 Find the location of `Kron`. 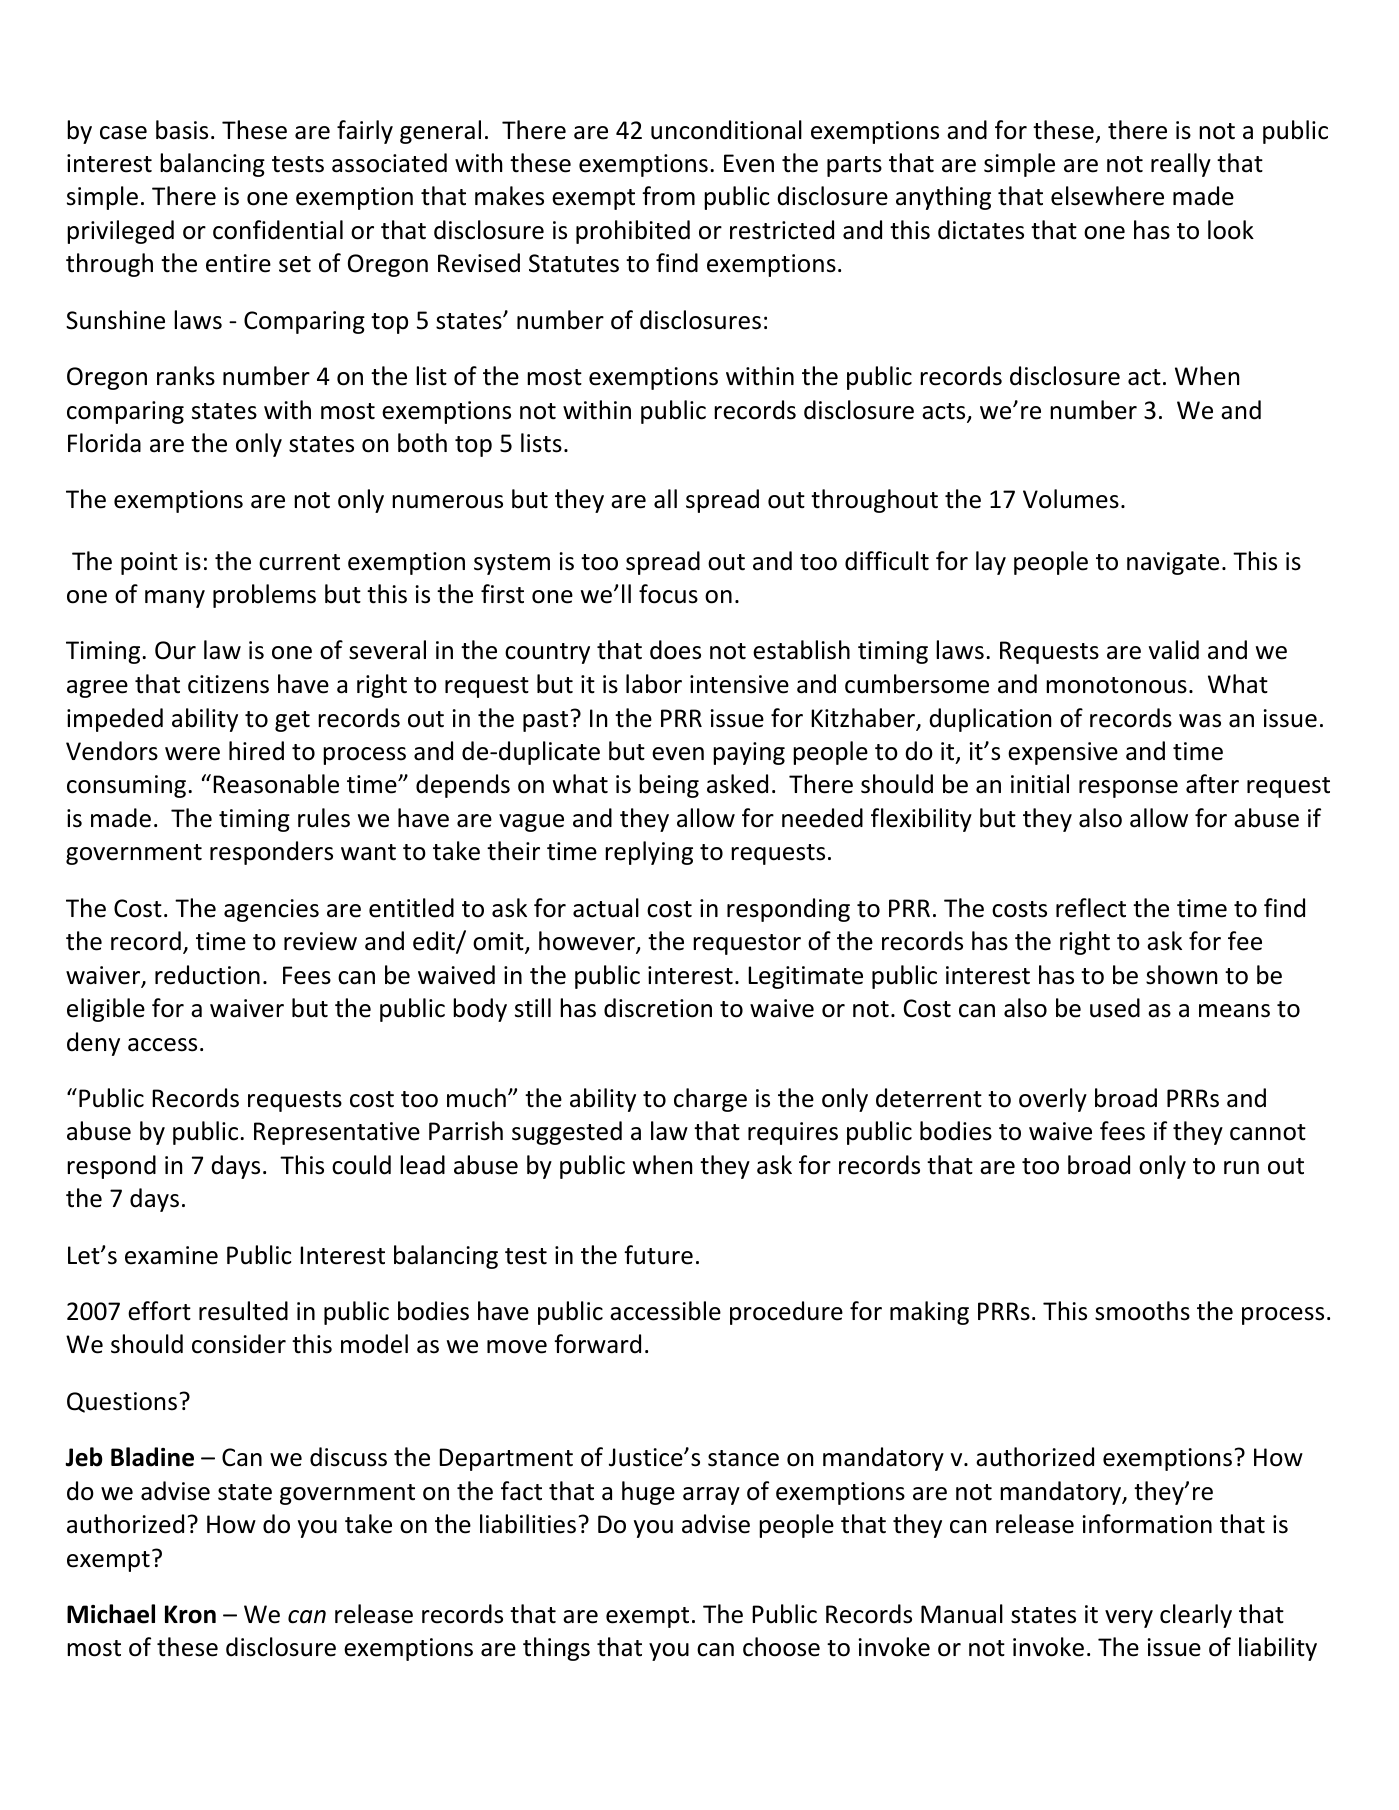

Kron is located at coordinates (190, 1614).
